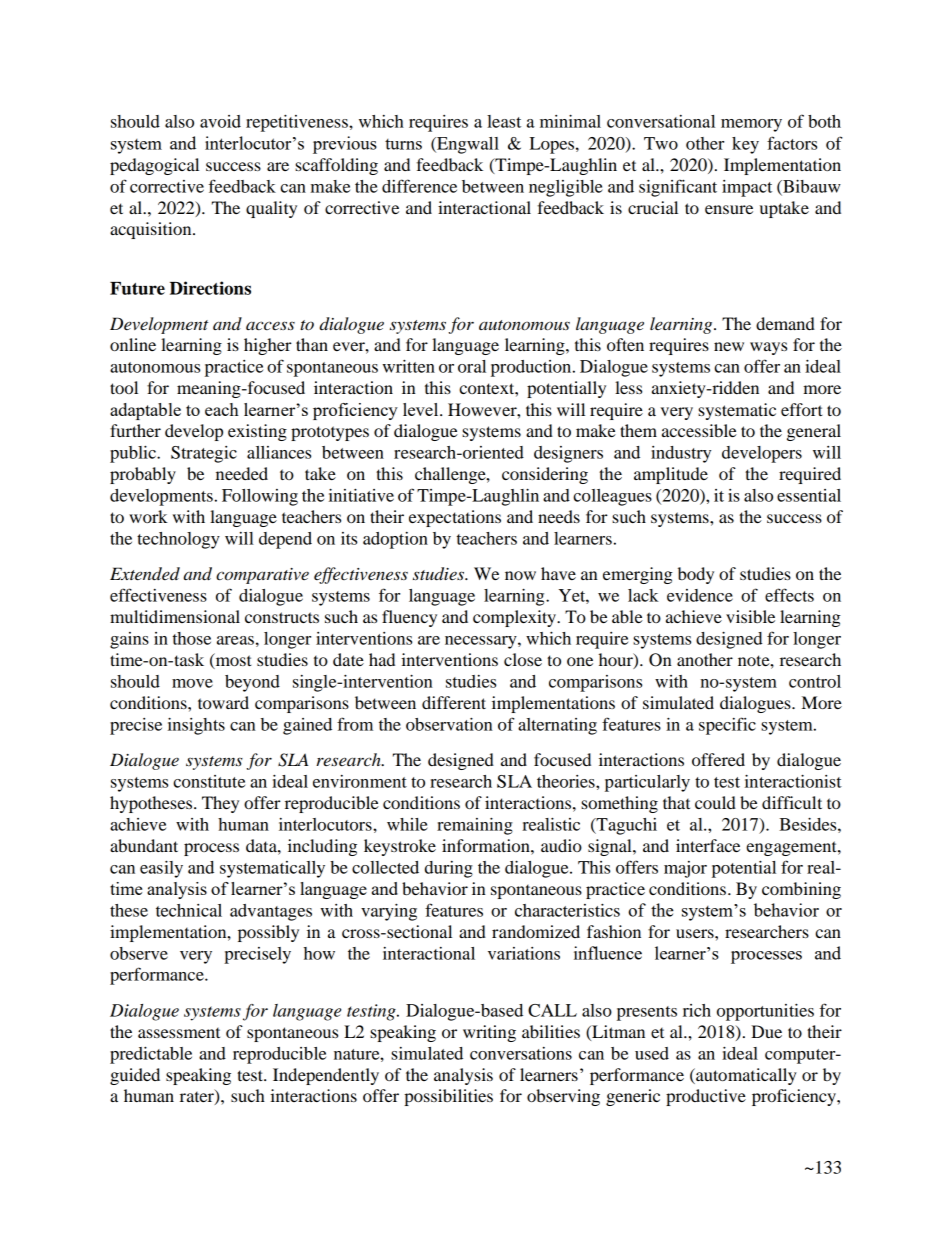  What do you see at coordinates (268, 346) in the page?
I see `higher` at bounding box center [268, 346].
